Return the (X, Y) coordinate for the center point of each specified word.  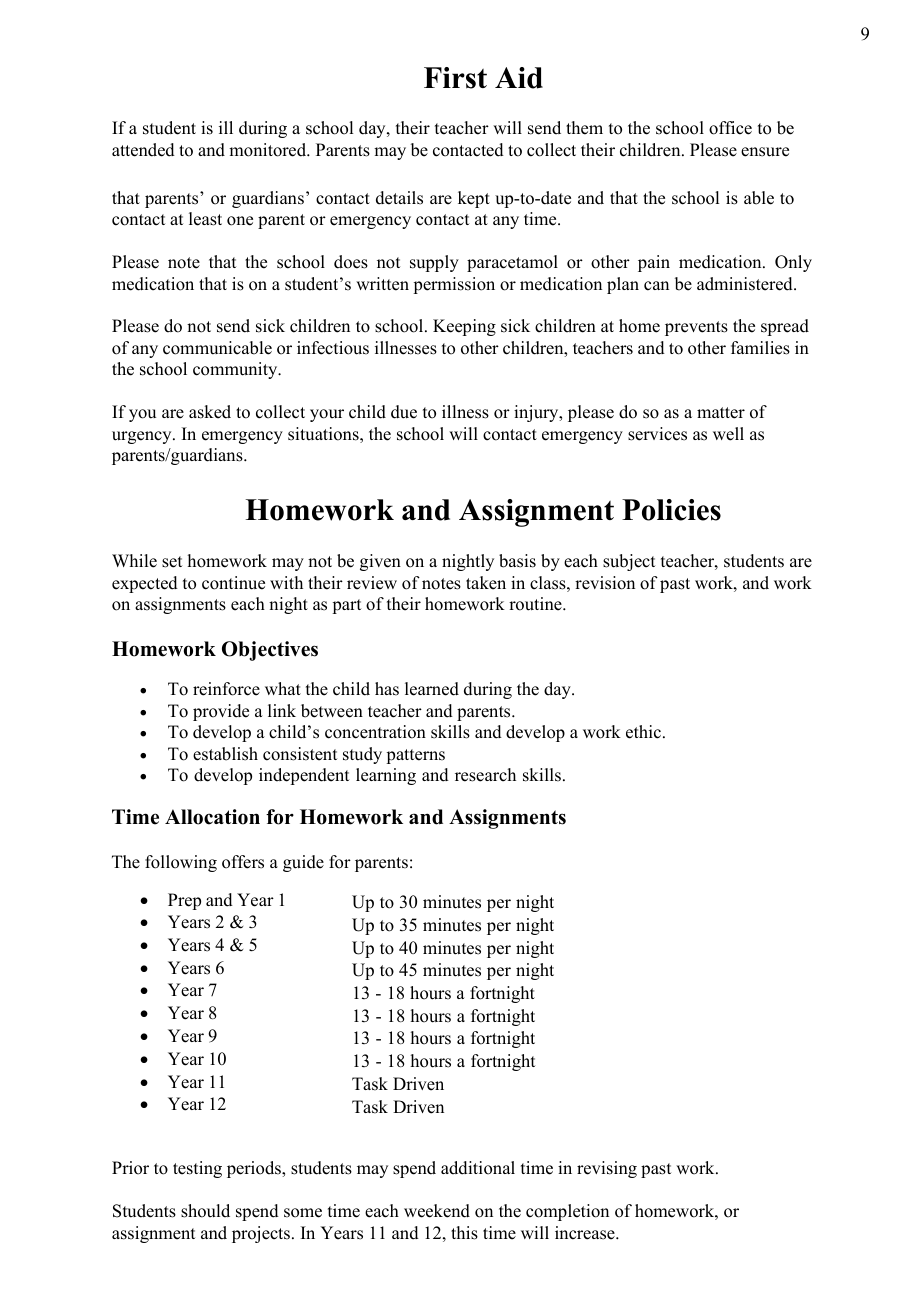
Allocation (212, 817)
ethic (645, 732)
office (730, 128)
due (404, 412)
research (485, 775)
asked (210, 412)
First (455, 78)
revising (607, 1169)
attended (143, 150)
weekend (437, 1211)
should (205, 1211)
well (728, 434)
